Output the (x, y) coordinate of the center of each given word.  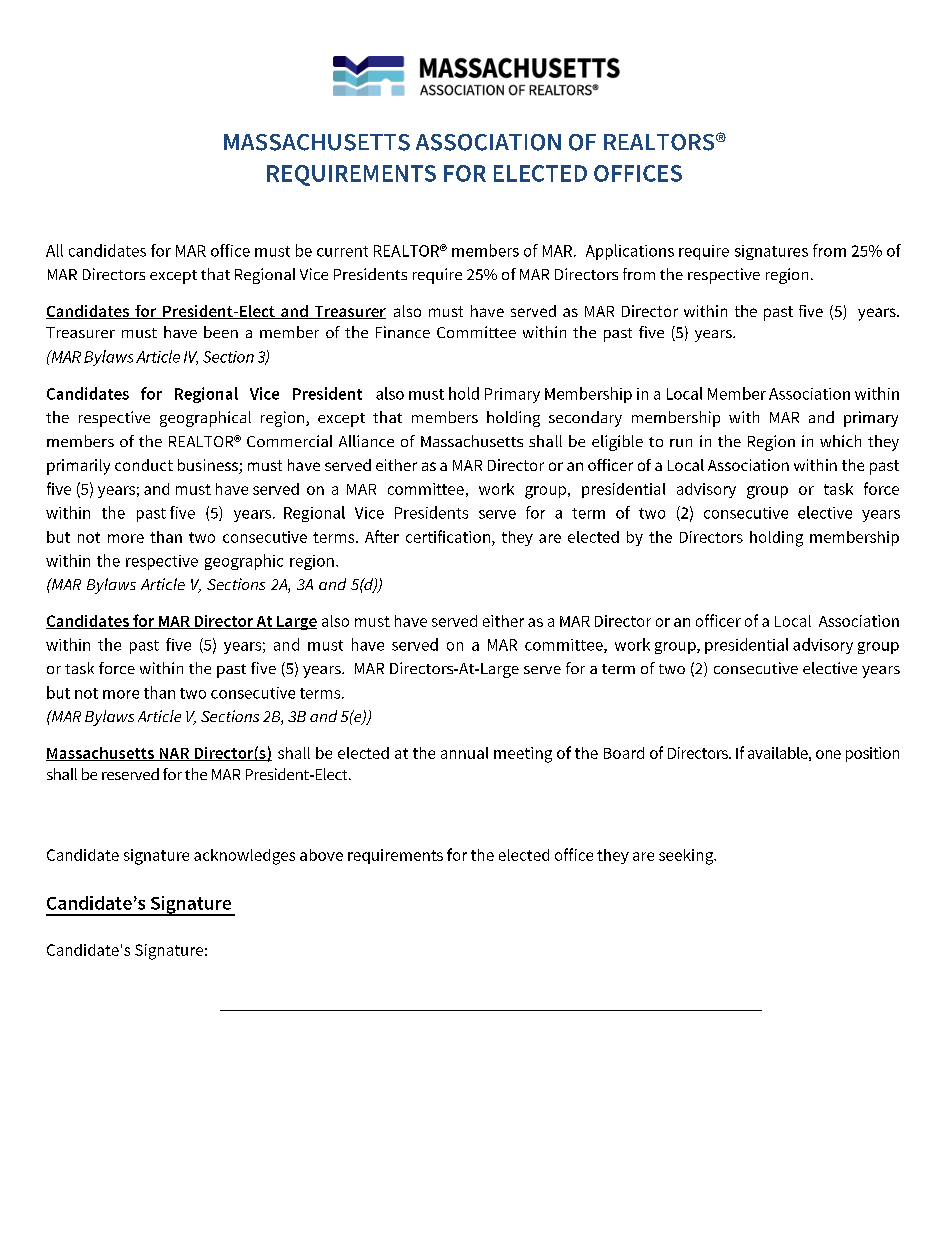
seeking (687, 857)
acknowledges (244, 857)
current (342, 251)
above (321, 855)
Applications (630, 252)
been (221, 332)
